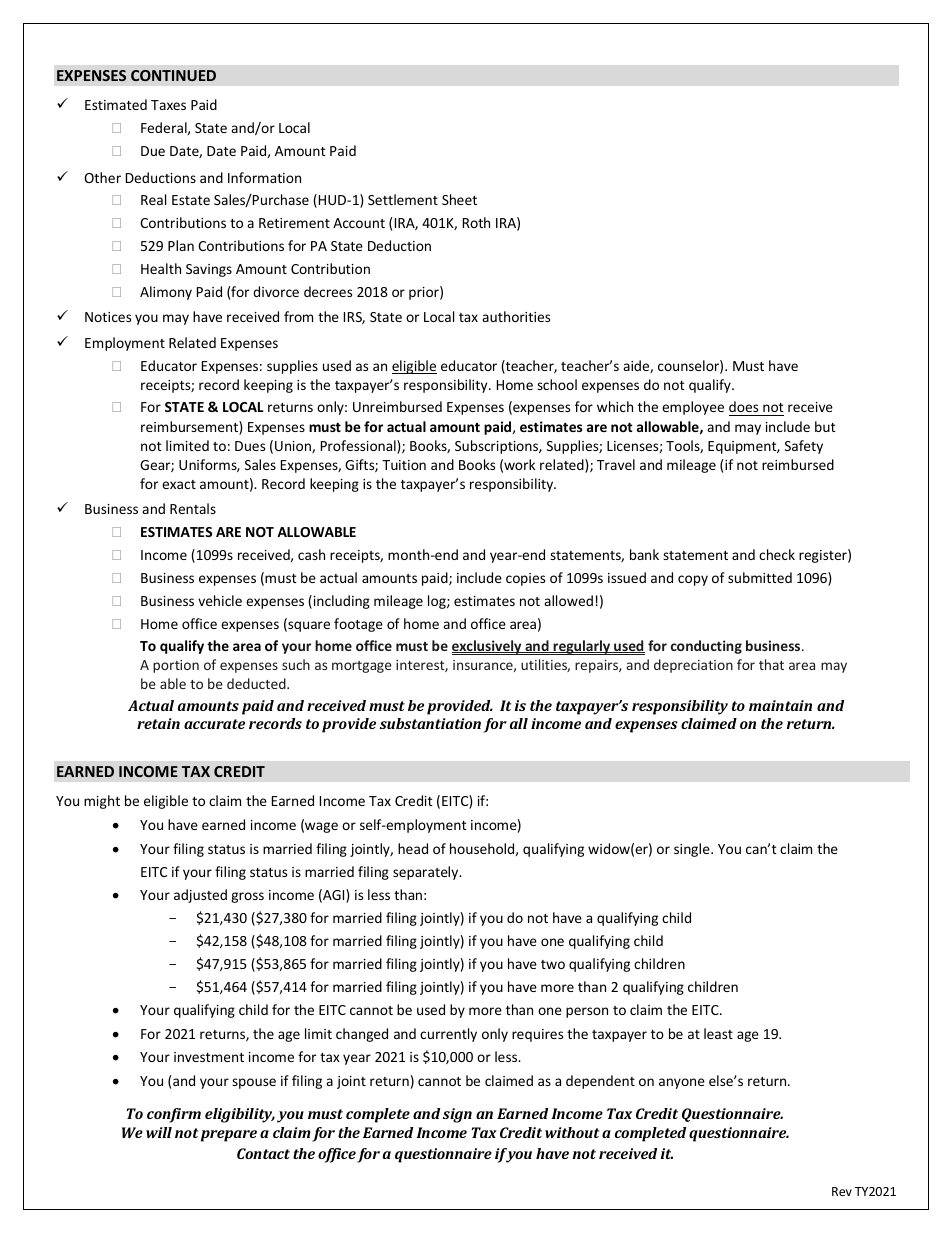 This document has height=1233, width=952. What do you see at coordinates (804, 447) in the document?
I see `Safety` at bounding box center [804, 447].
